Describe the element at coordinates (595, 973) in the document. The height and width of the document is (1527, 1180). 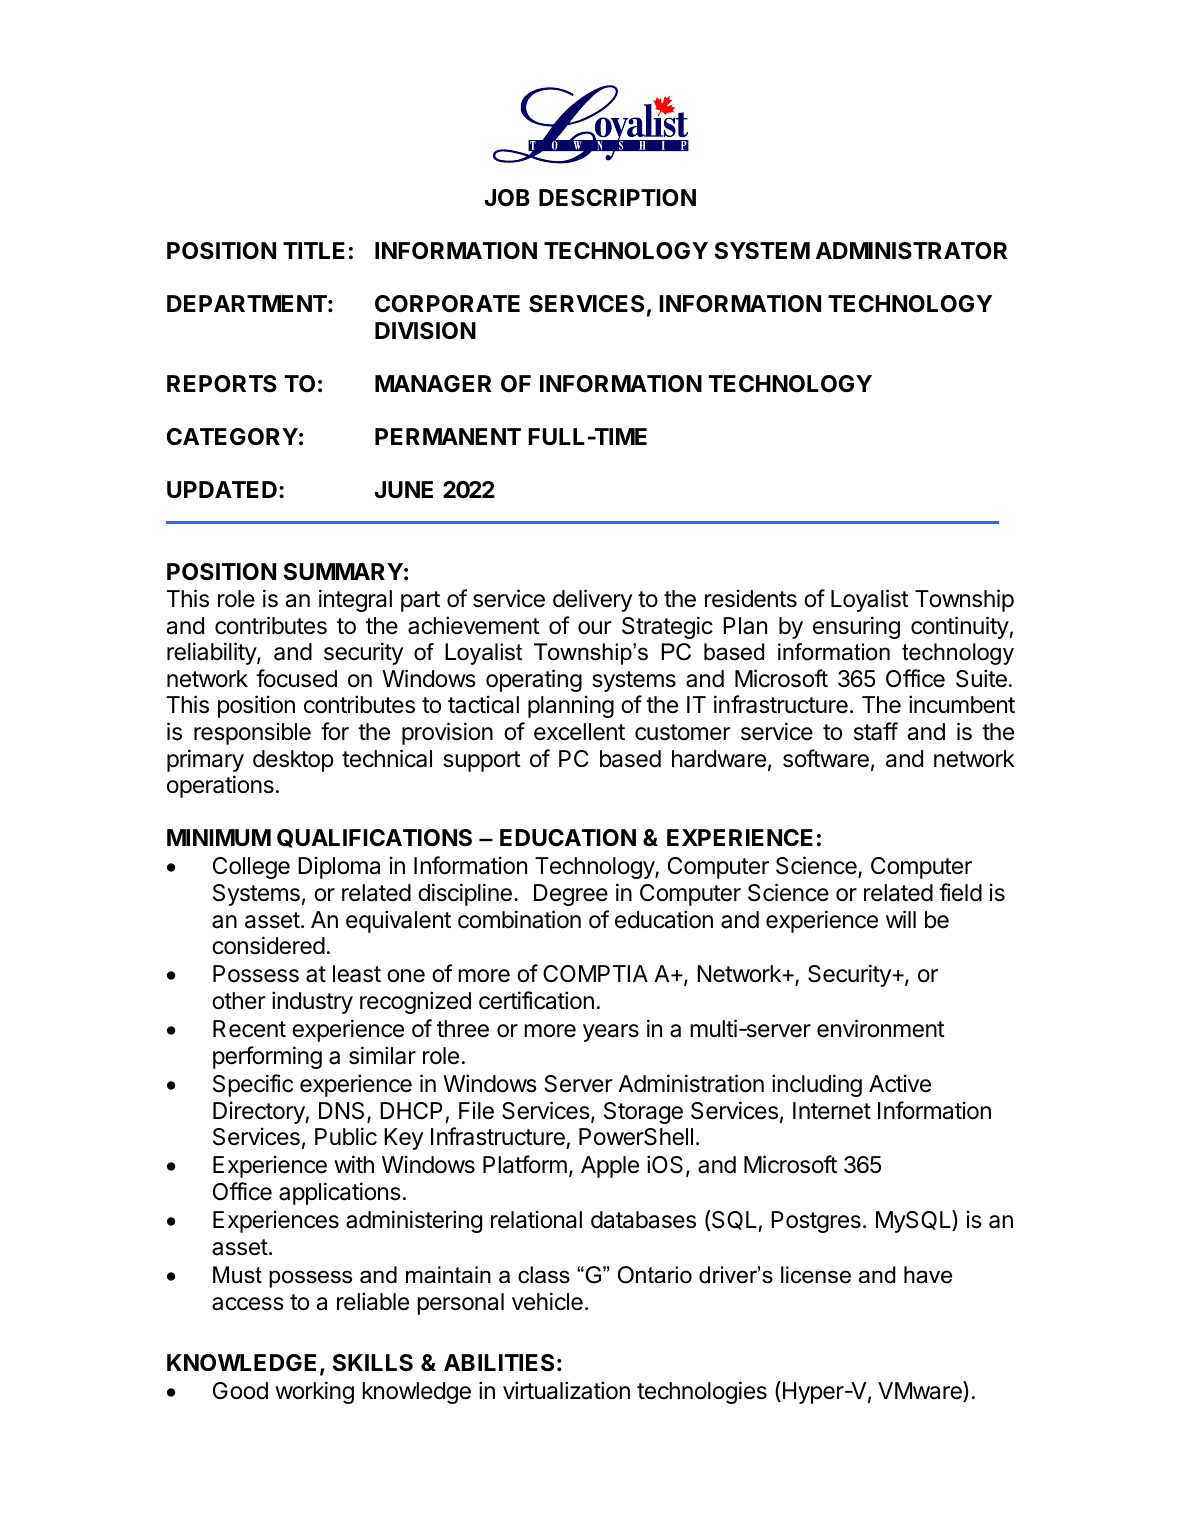
I see `COMPTIA` at that location.
